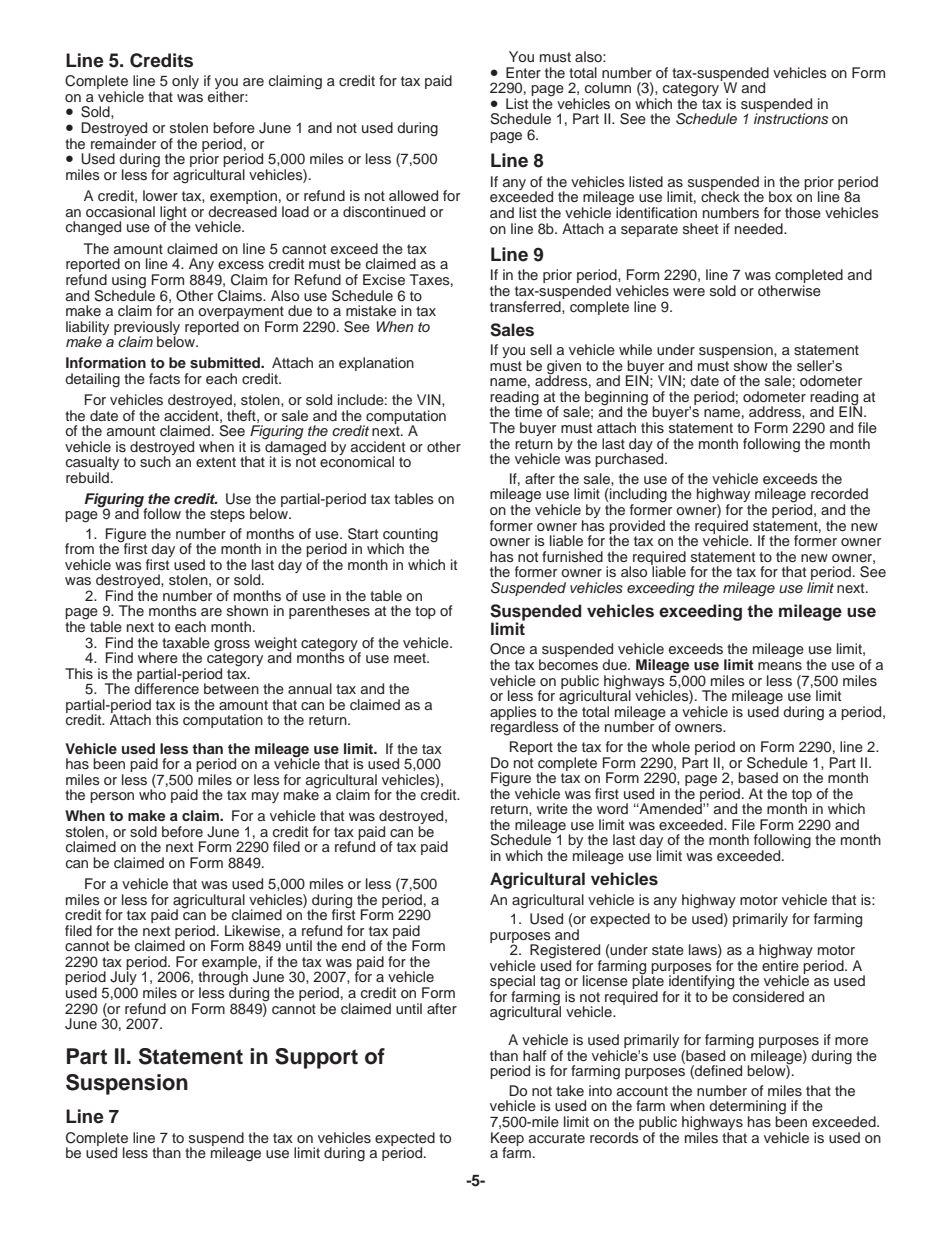 This image has width=952, height=1233. What do you see at coordinates (316, 1058) in the image?
I see `Support` at bounding box center [316, 1058].
